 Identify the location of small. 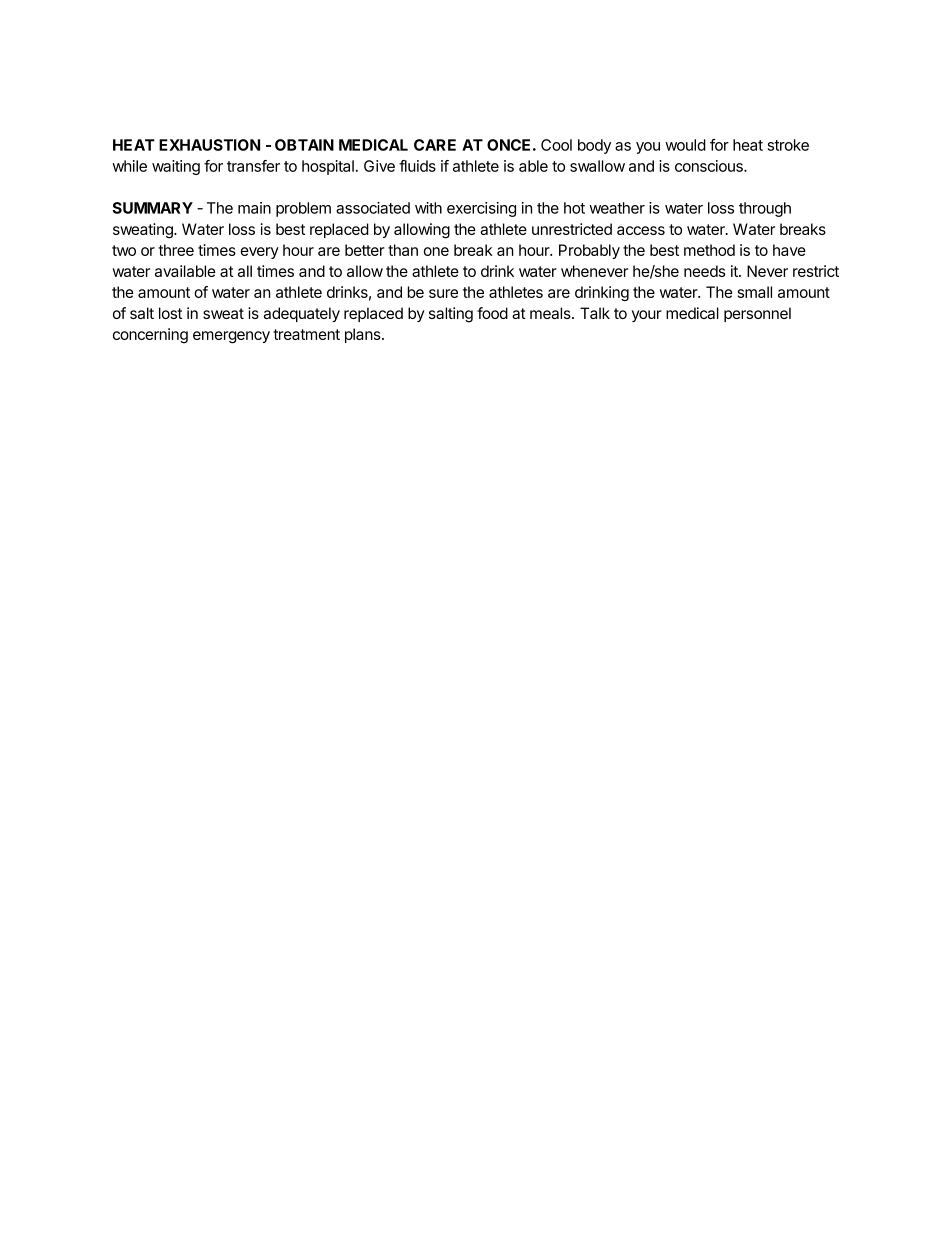
(755, 292).
